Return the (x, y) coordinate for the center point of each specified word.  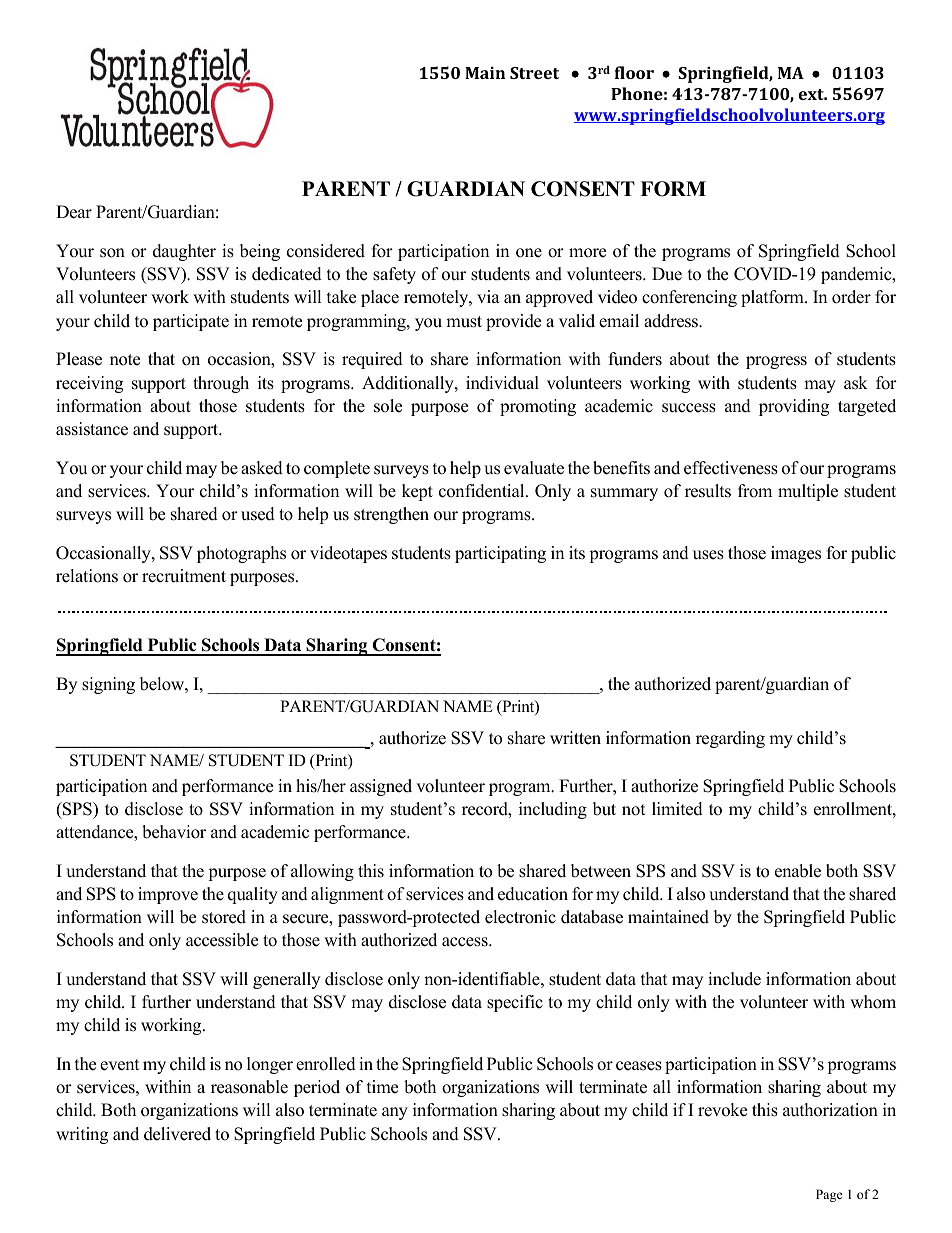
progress (776, 362)
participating (500, 554)
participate (191, 322)
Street (534, 73)
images (796, 554)
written (575, 738)
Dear (74, 212)
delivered (177, 1134)
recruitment (184, 576)
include (734, 979)
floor (634, 72)
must (464, 322)
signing (108, 685)
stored (224, 917)
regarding (730, 739)
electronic (520, 917)
